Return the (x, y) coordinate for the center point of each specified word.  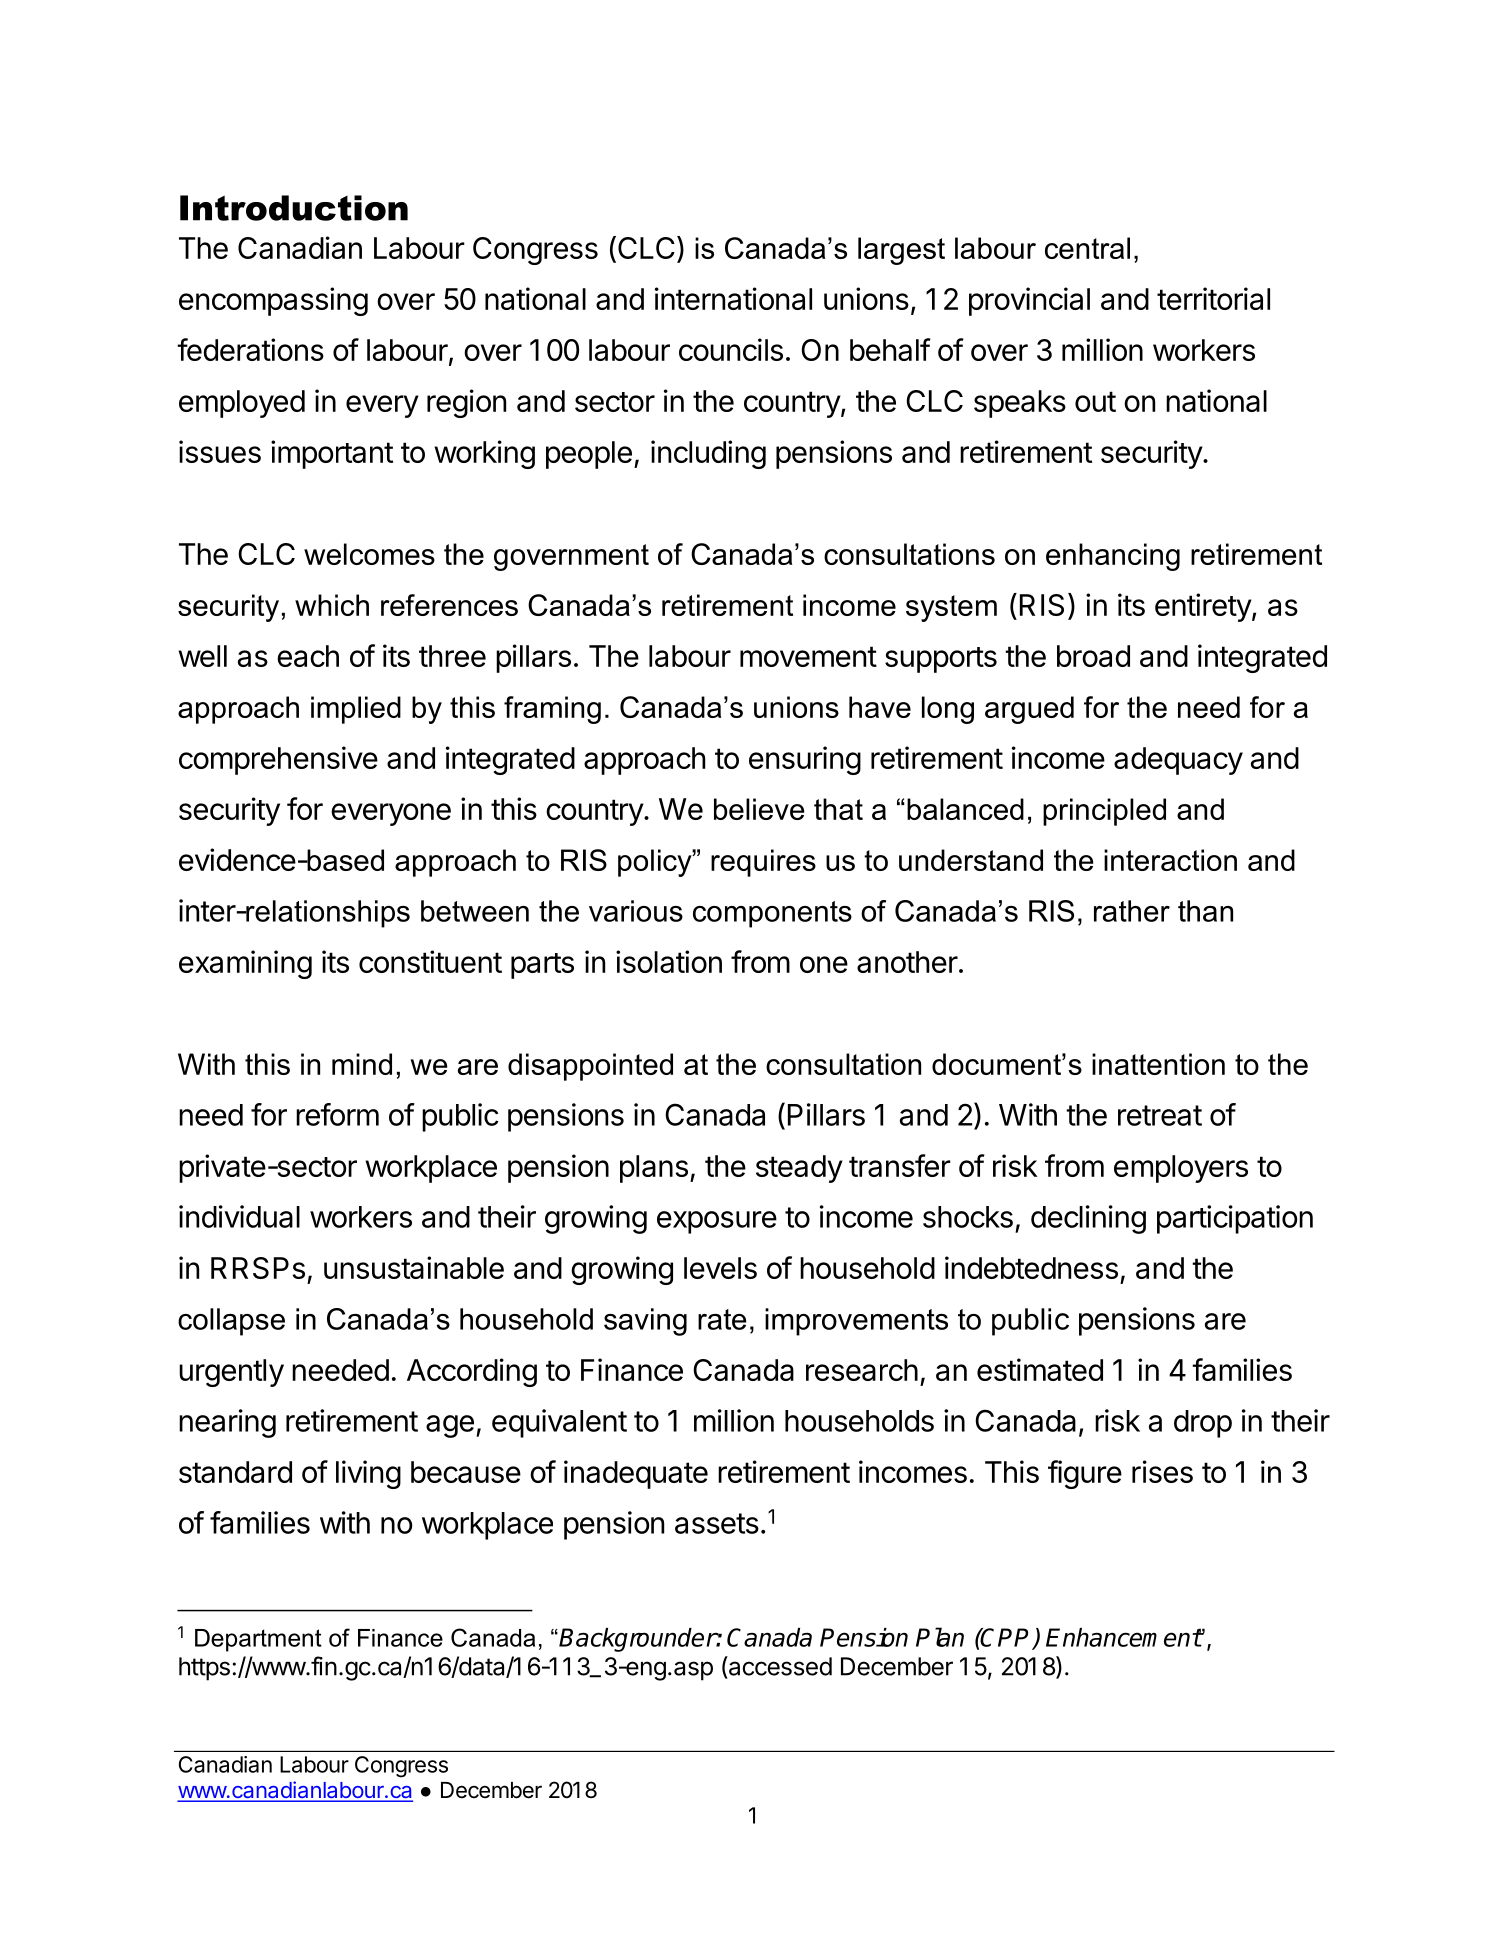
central (1087, 248)
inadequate (636, 1474)
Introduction (294, 208)
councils (731, 349)
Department (258, 1640)
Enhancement (1124, 1637)
